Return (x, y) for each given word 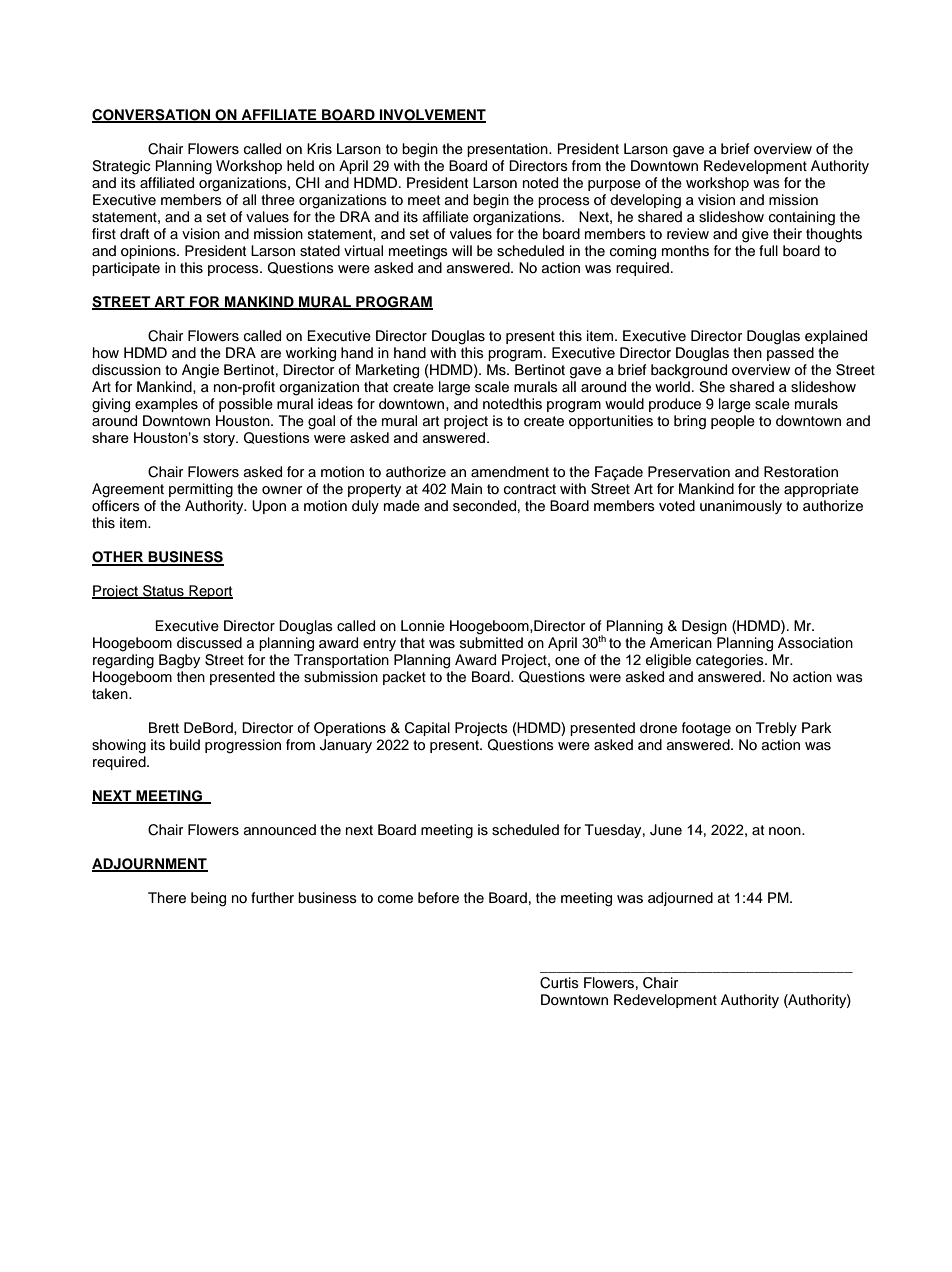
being (208, 899)
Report (210, 592)
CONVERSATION (152, 116)
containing (802, 218)
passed (790, 354)
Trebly (776, 729)
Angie (200, 371)
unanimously (741, 507)
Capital (427, 729)
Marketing (387, 371)
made (402, 506)
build (185, 745)
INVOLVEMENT (432, 116)
